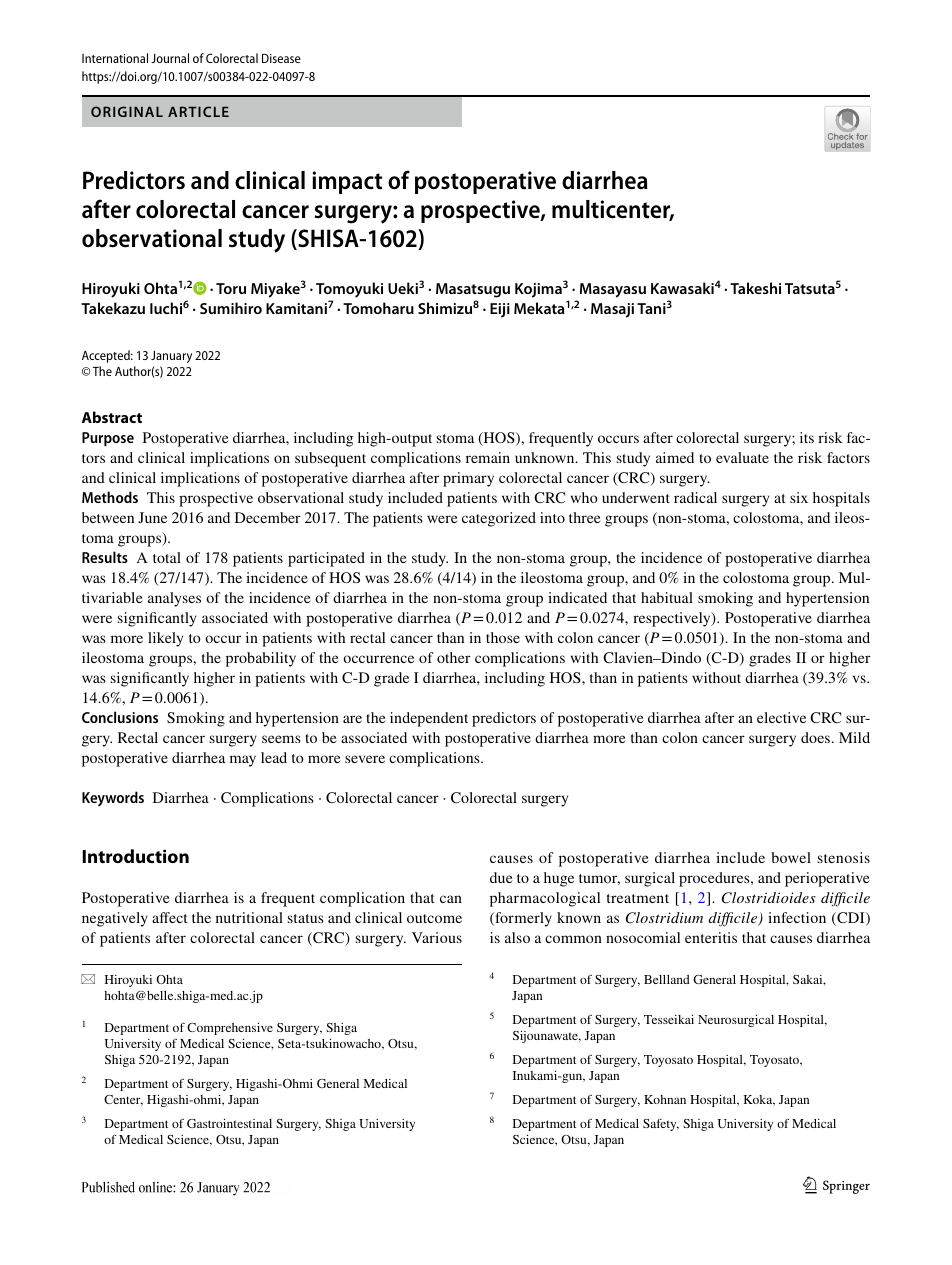  What do you see at coordinates (198, 111) in the screenshot?
I see `ARTICLE` at bounding box center [198, 111].
